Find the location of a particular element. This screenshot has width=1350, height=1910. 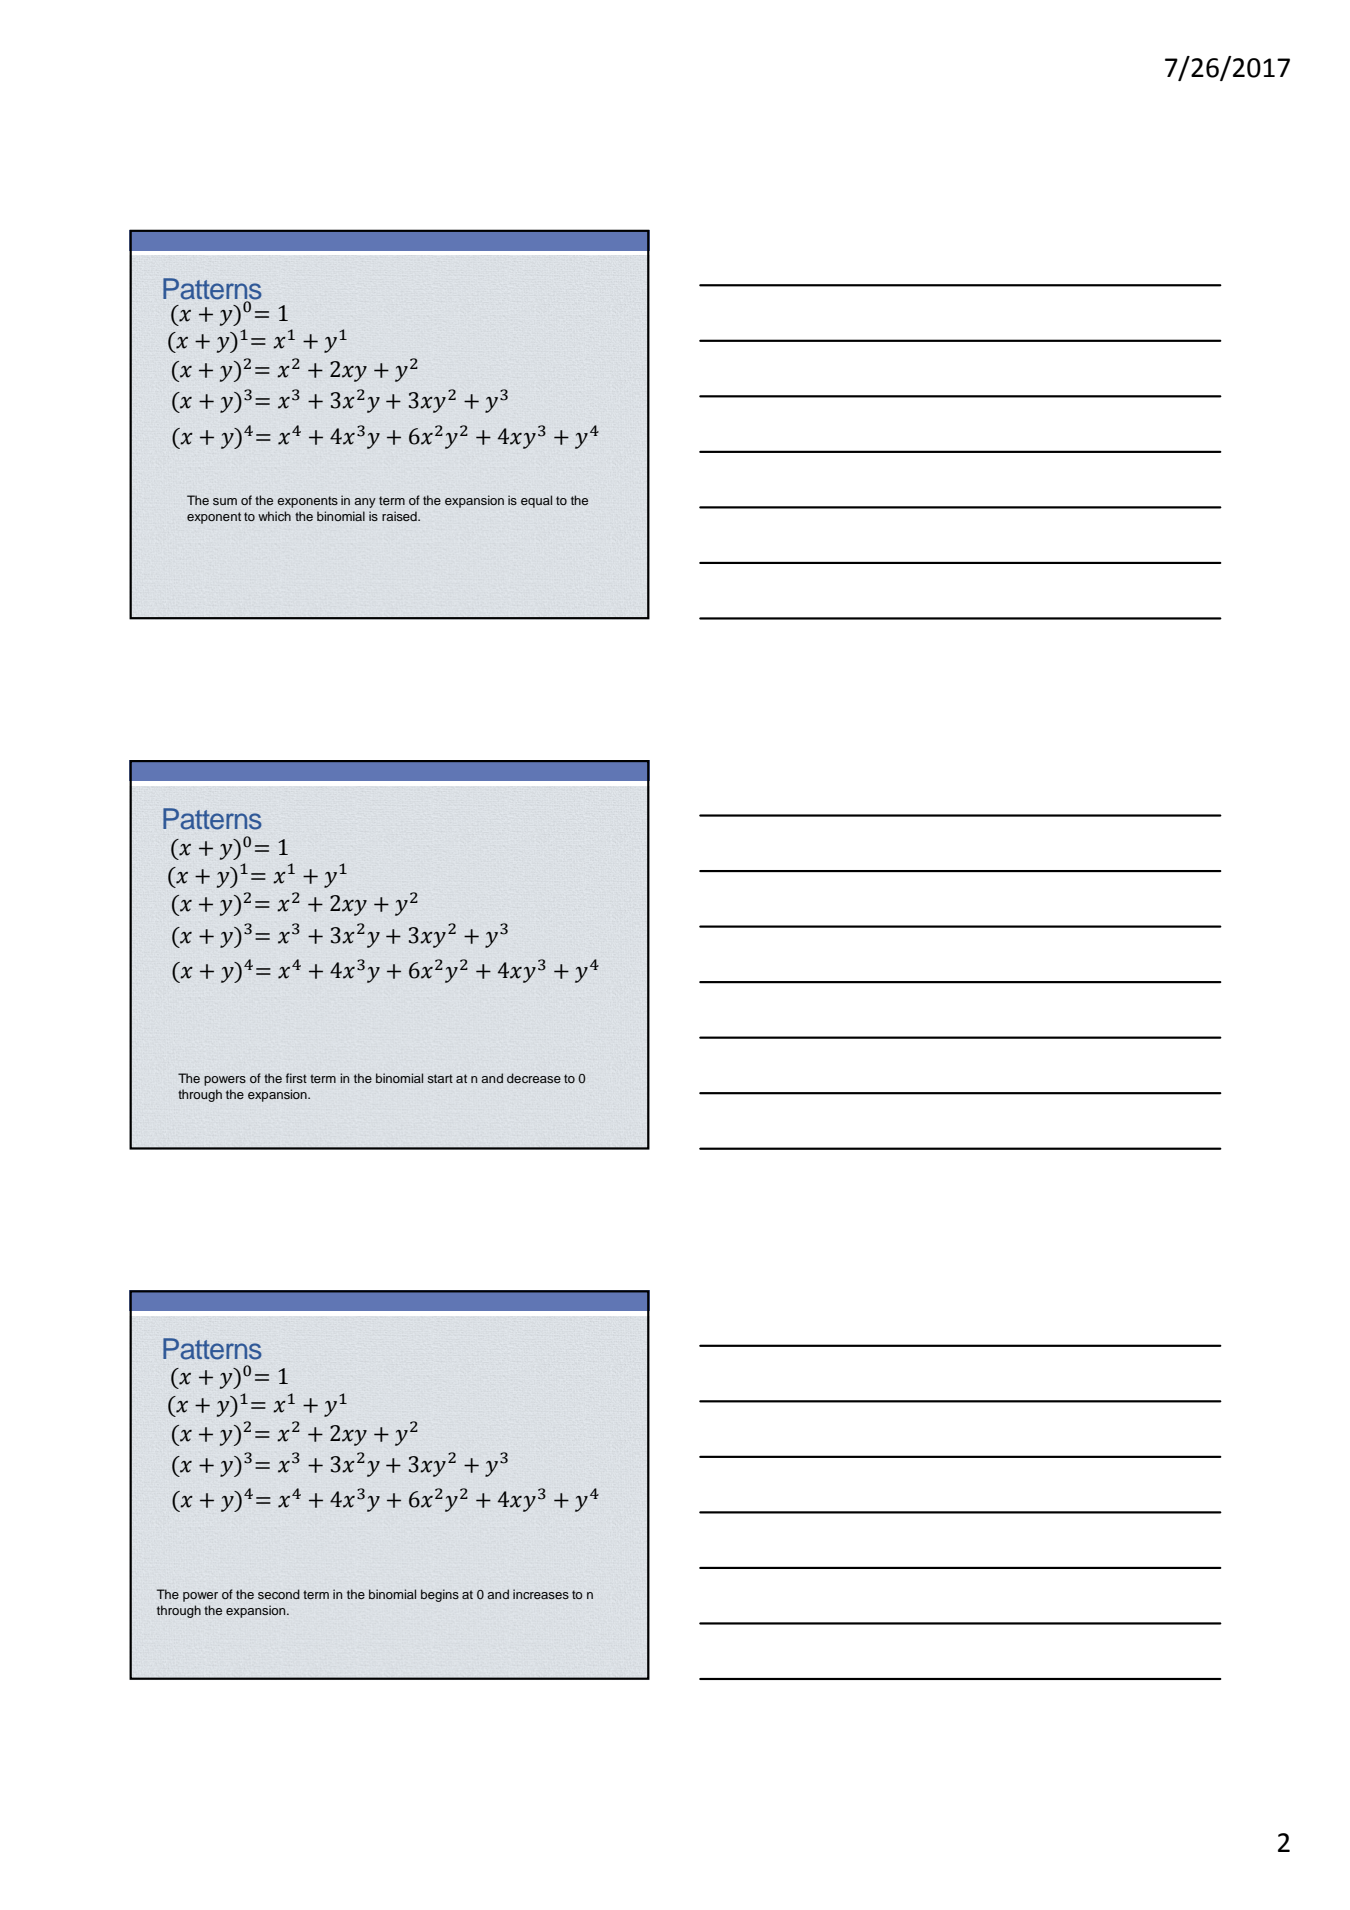

first is located at coordinates (296, 1078).
